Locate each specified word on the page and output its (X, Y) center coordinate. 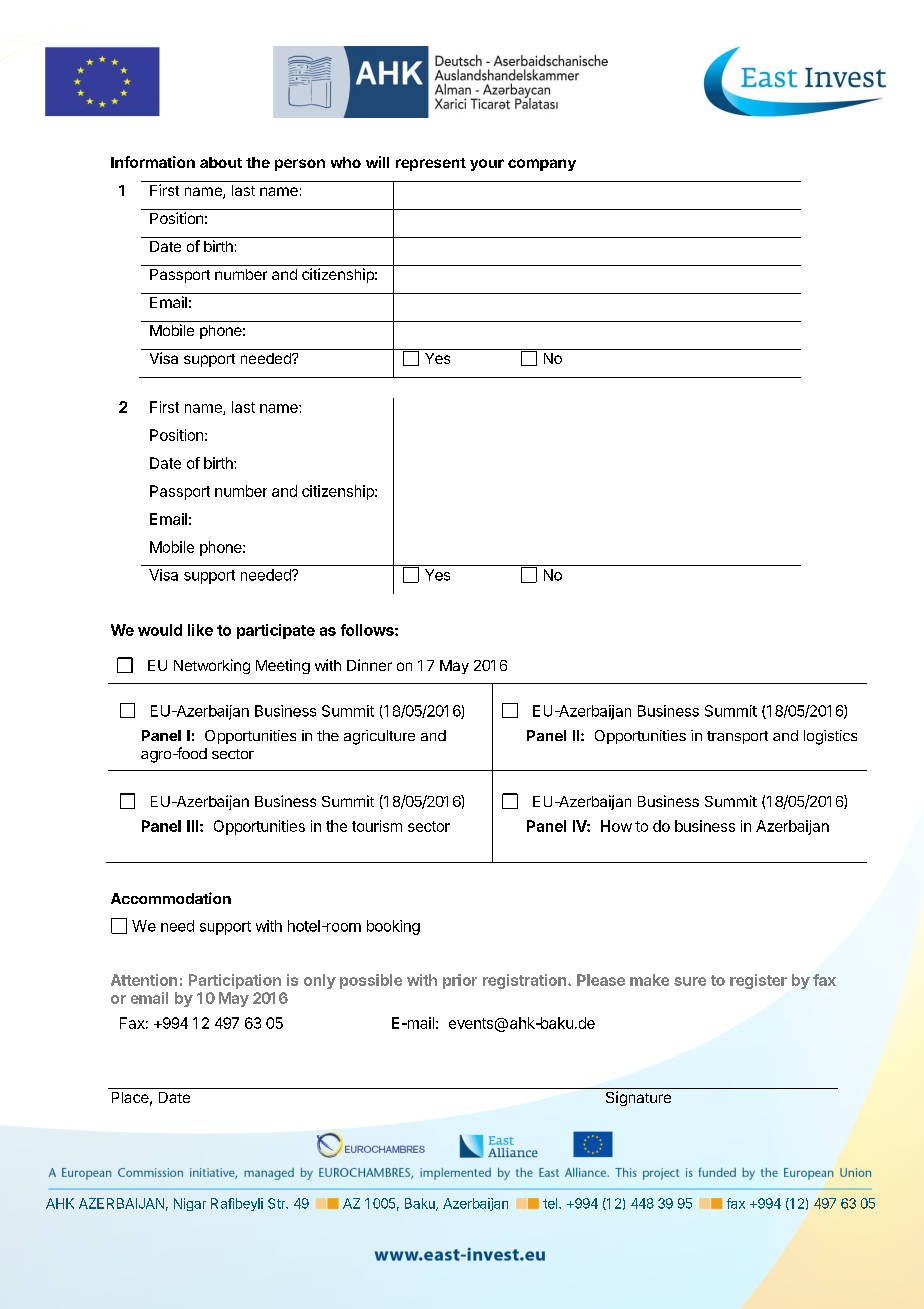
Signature (638, 1098)
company (542, 165)
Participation (235, 981)
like (200, 630)
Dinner (369, 665)
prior (460, 981)
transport (737, 737)
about (221, 162)
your (487, 165)
